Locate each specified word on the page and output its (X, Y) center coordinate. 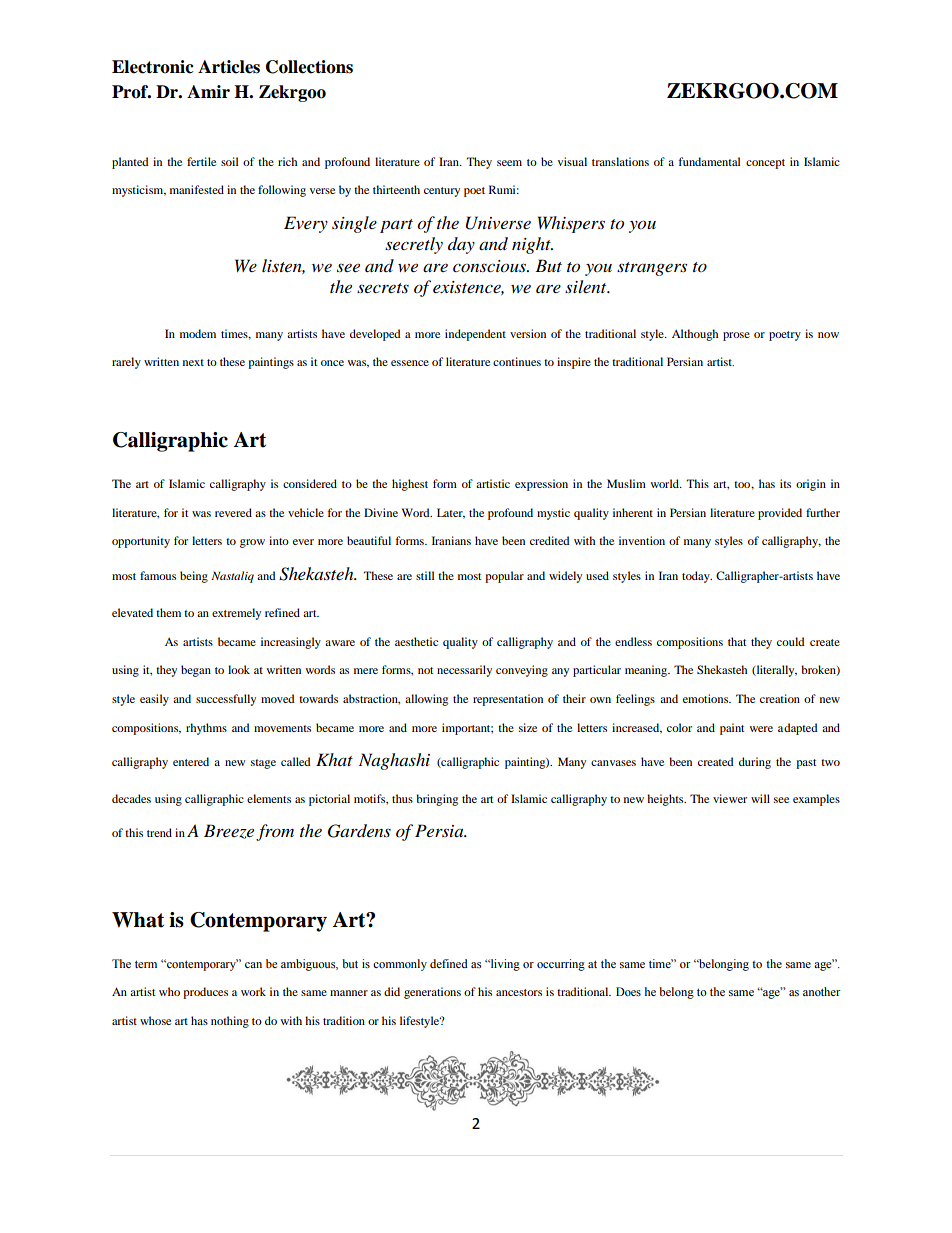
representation (508, 700)
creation (780, 698)
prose (736, 336)
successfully (226, 700)
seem (509, 163)
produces (205, 993)
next (193, 362)
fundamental (709, 161)
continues (517, 361)
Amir (208, 91)
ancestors (519, 992)
